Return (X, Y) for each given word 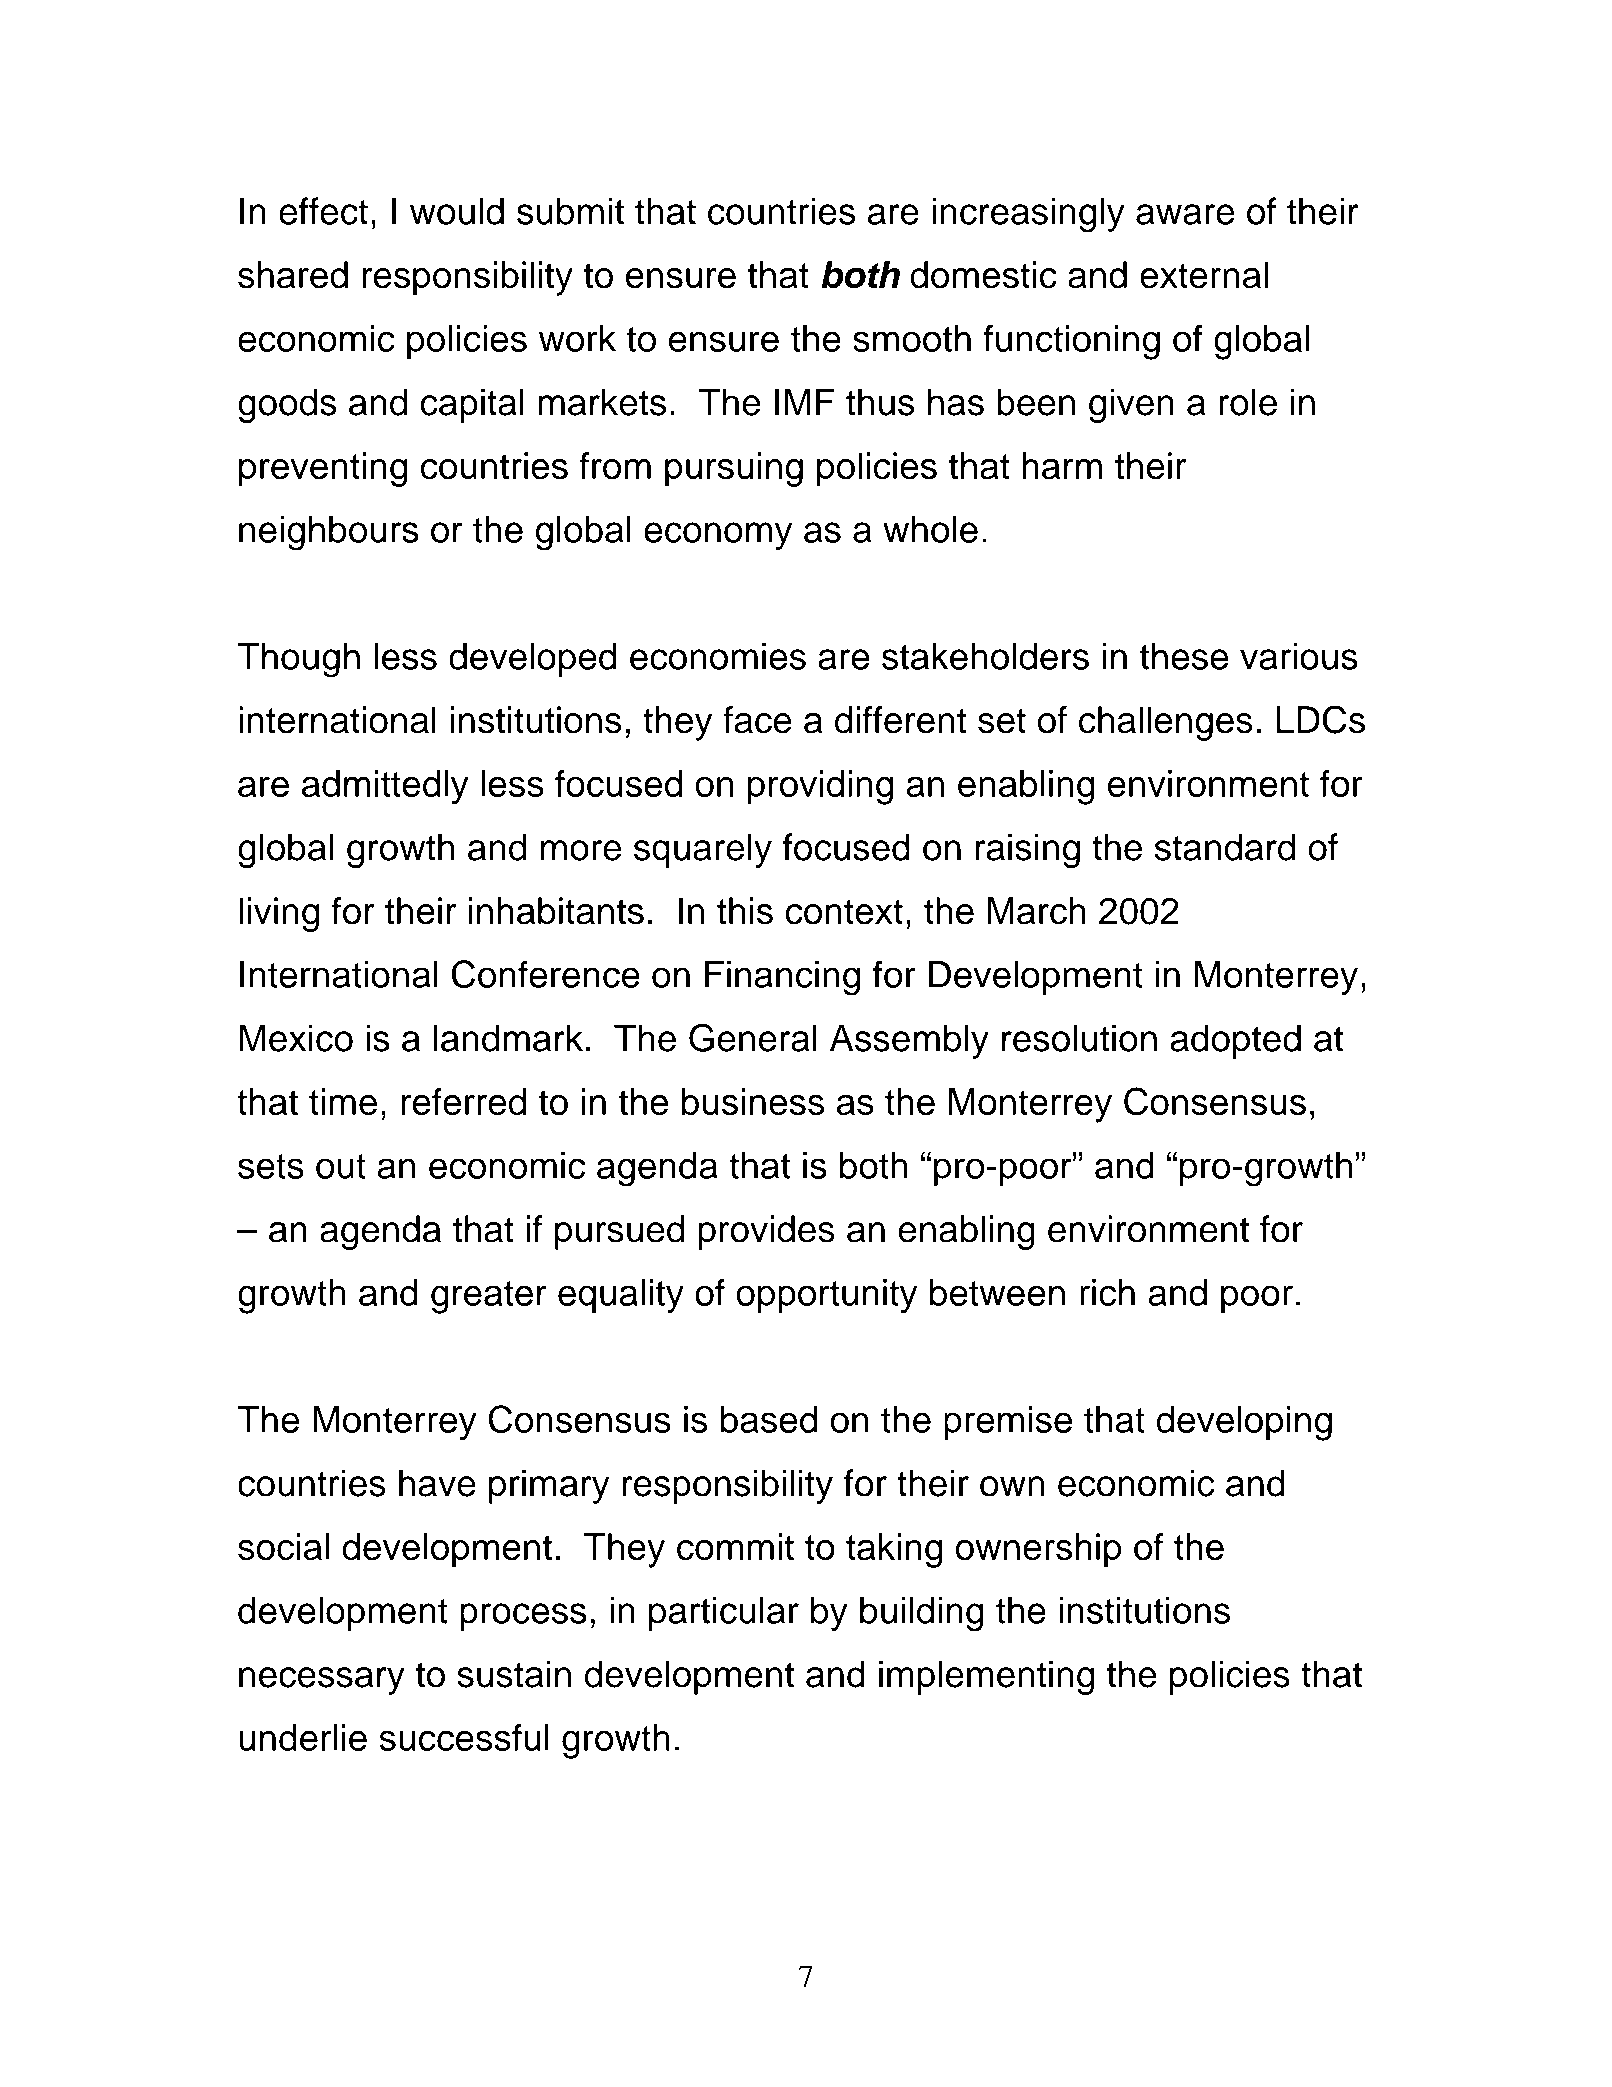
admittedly (385, 787)
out (341, 1166)
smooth (912, 338)
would (457, 211)
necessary (322, 1681)
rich (1107, 1292)
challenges (1166, 723)
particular (724, 1614)
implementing (986, 1677)
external (1204, 275)
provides (766, 1232)
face (757, 720)
